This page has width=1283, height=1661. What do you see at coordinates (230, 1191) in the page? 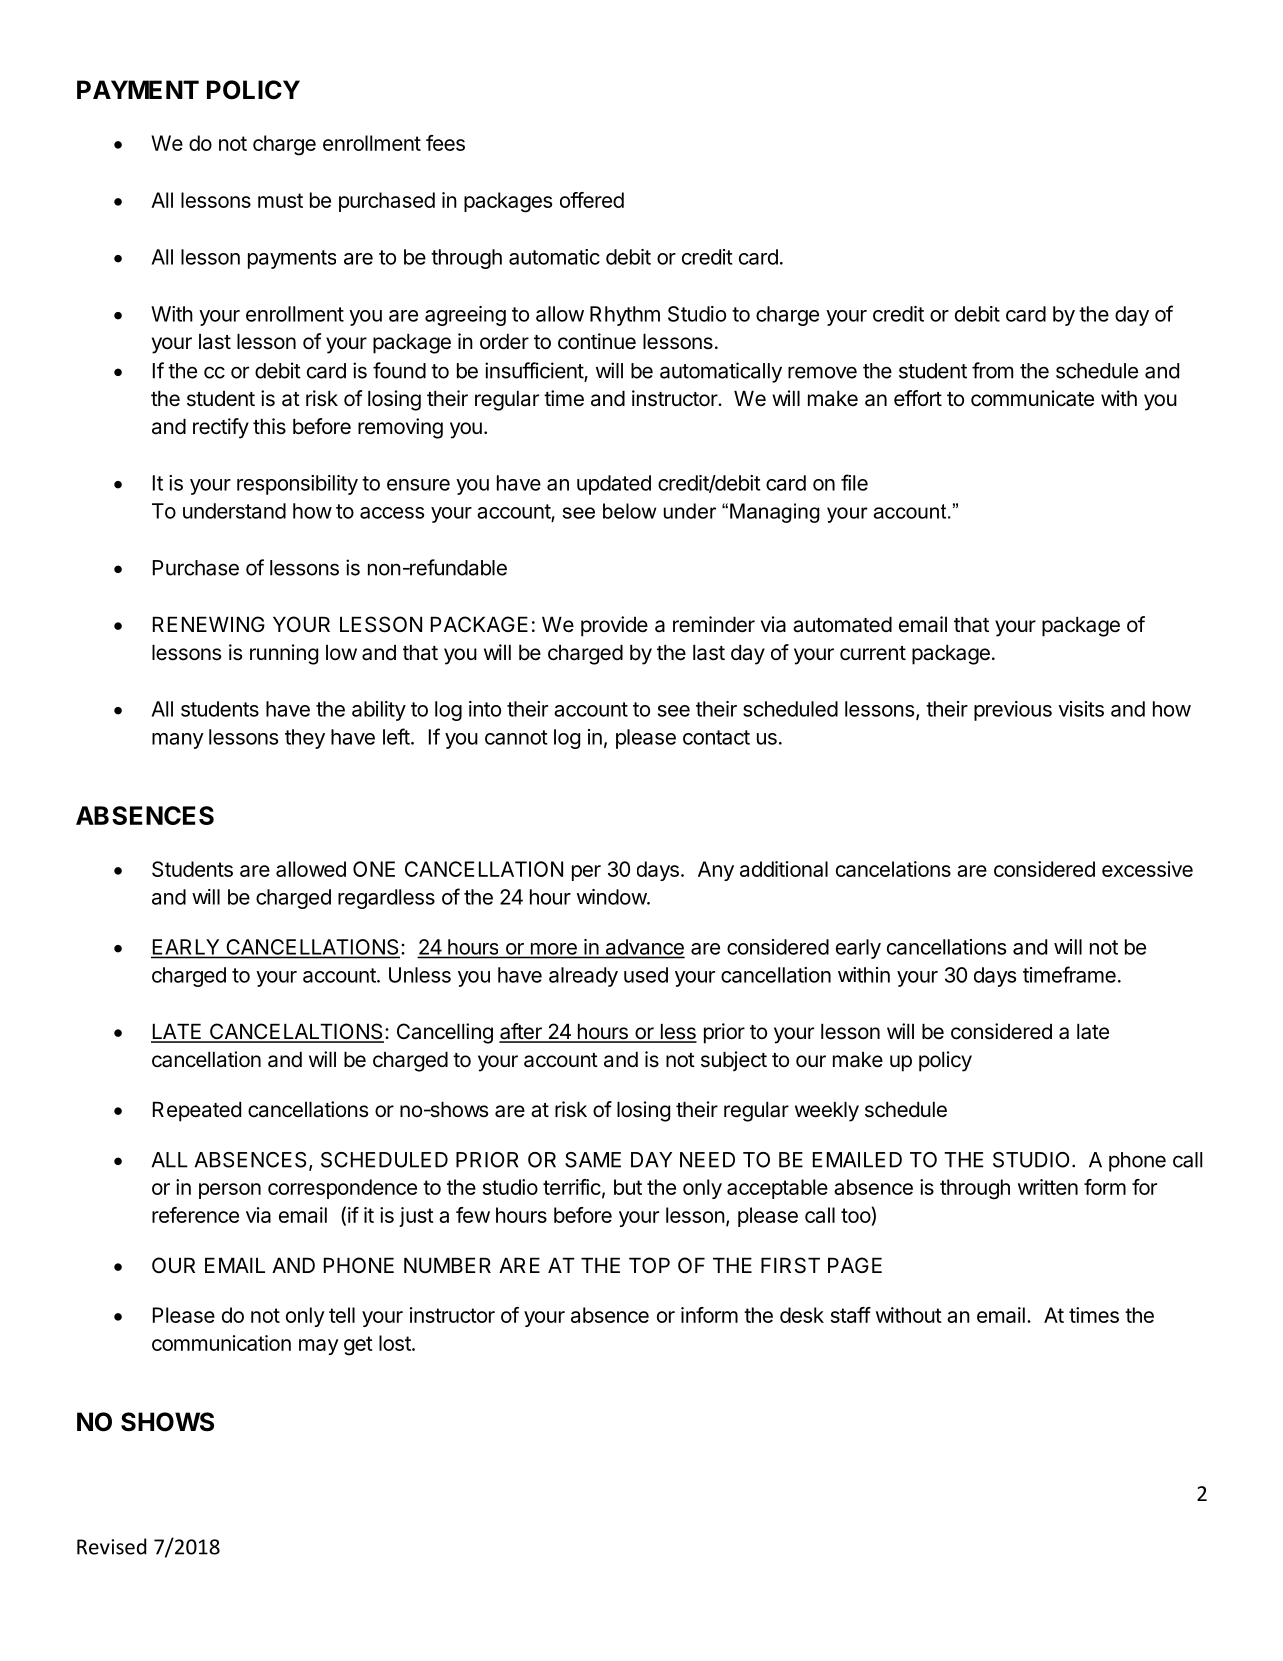
I see `person` at bounding box center [230, 1191].
